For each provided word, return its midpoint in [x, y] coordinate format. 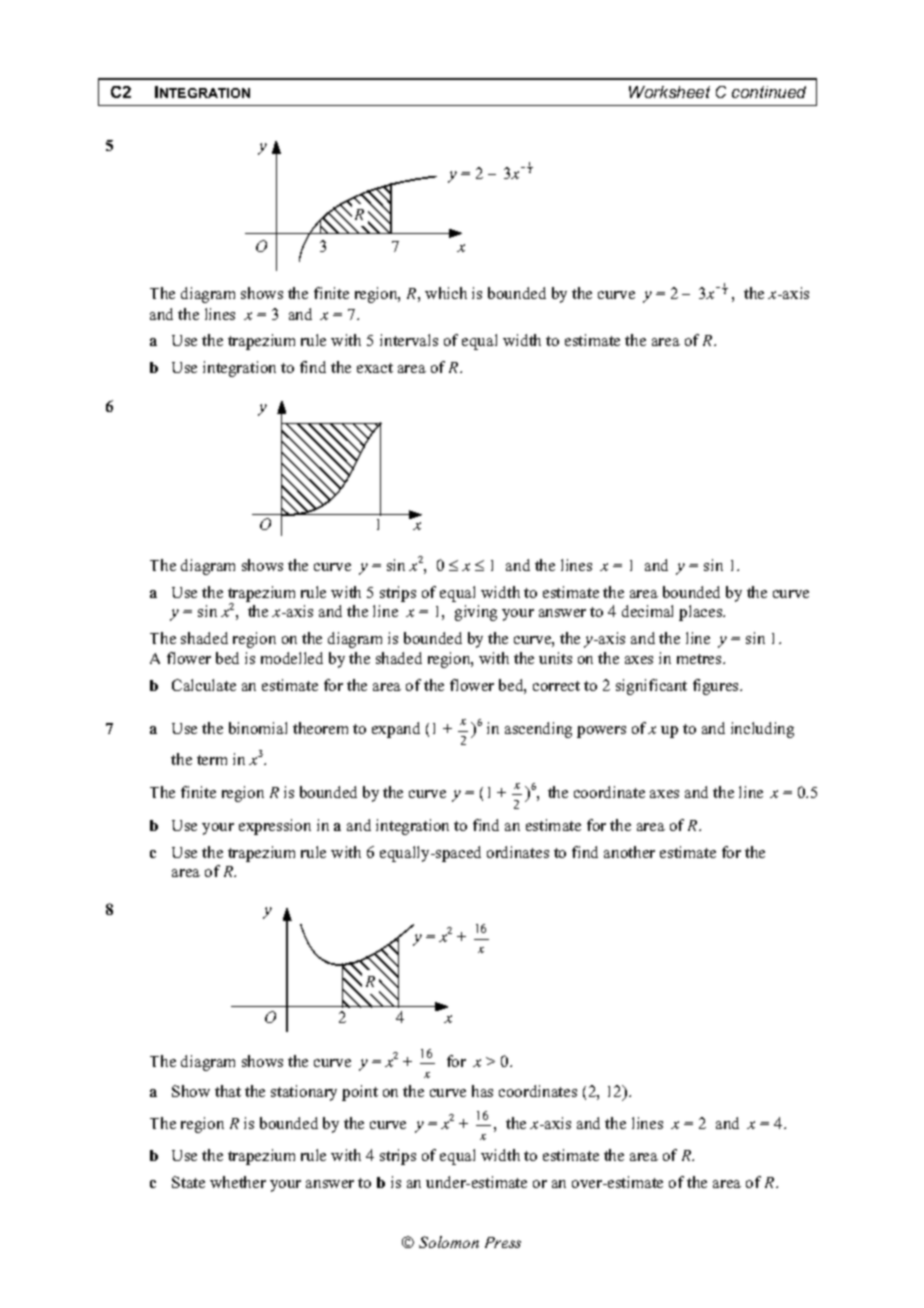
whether [238, 1182]
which [446, 293]
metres [700, 659]
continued [769, 92]
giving [476, 613]
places [702, 613]
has [482, 1091]
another [629, 852]
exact [375, 368]
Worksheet [669, 92]
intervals [409, 340]
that [228, 1091]
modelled [292, 658]
